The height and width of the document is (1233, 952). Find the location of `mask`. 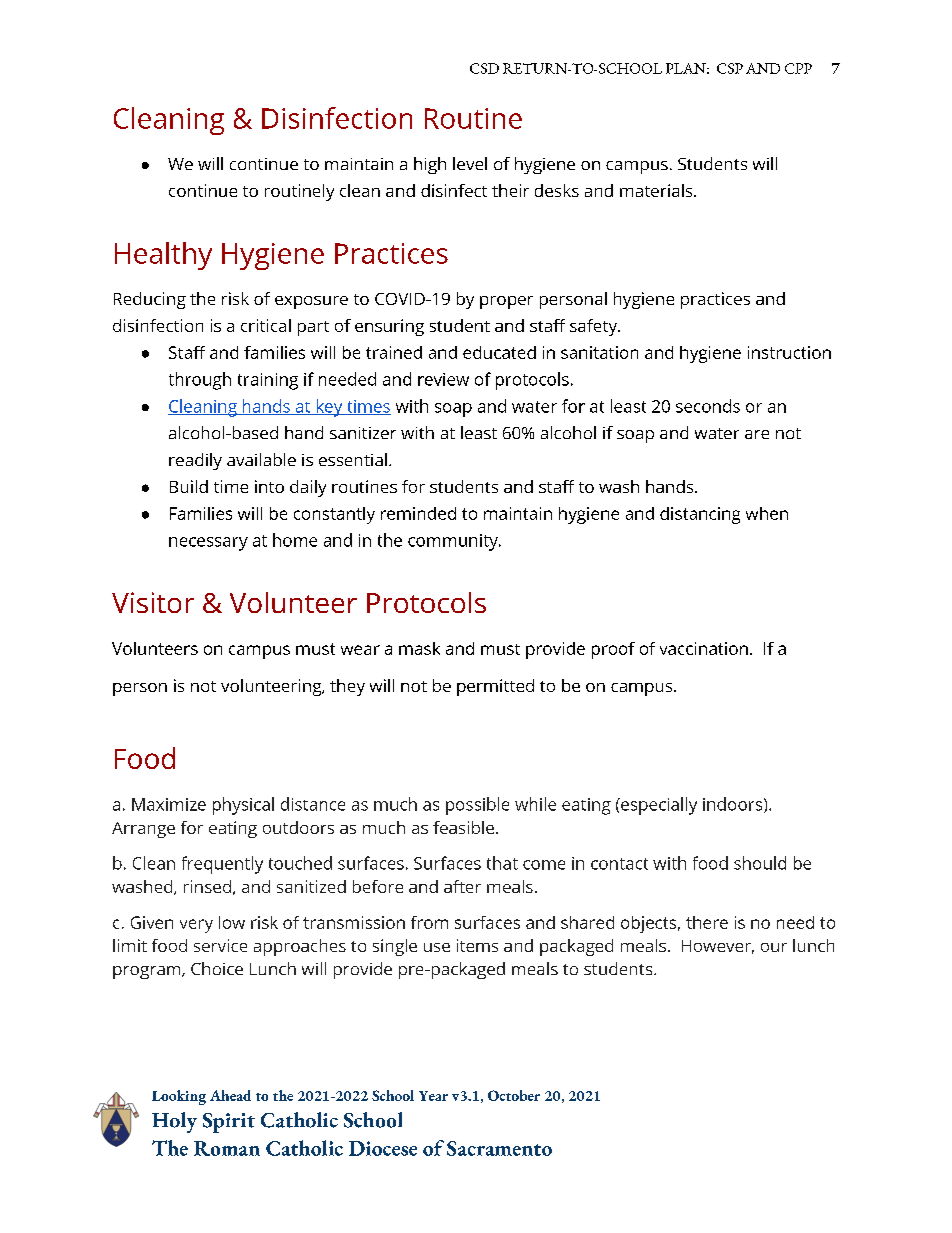

mask is located at coordinates (419, 648).
